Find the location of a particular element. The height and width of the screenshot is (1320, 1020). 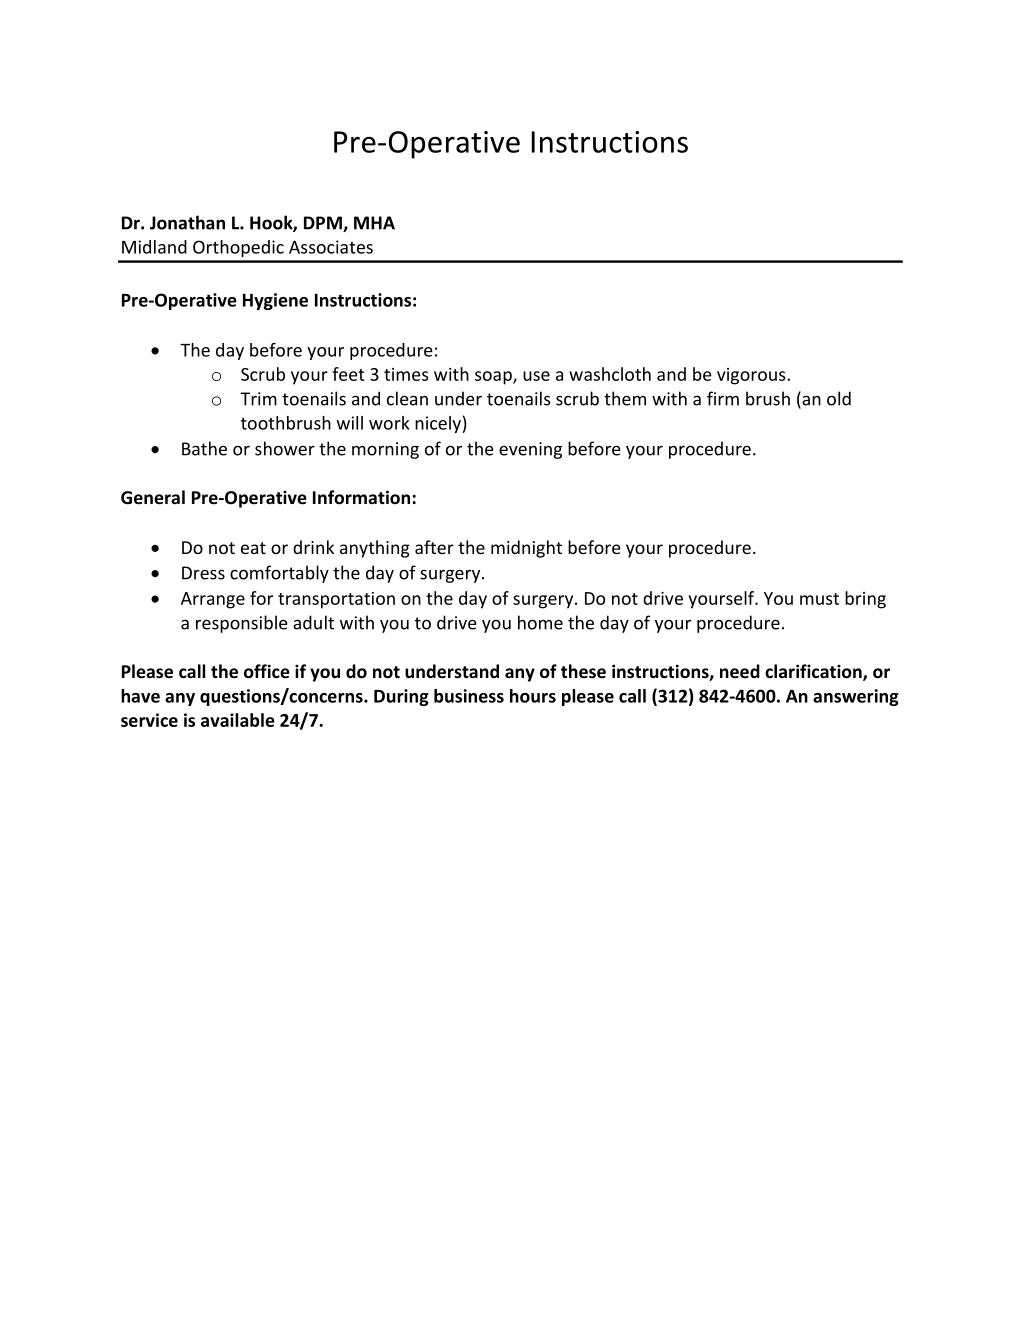

Trim is located at coordinates (258, 399).
